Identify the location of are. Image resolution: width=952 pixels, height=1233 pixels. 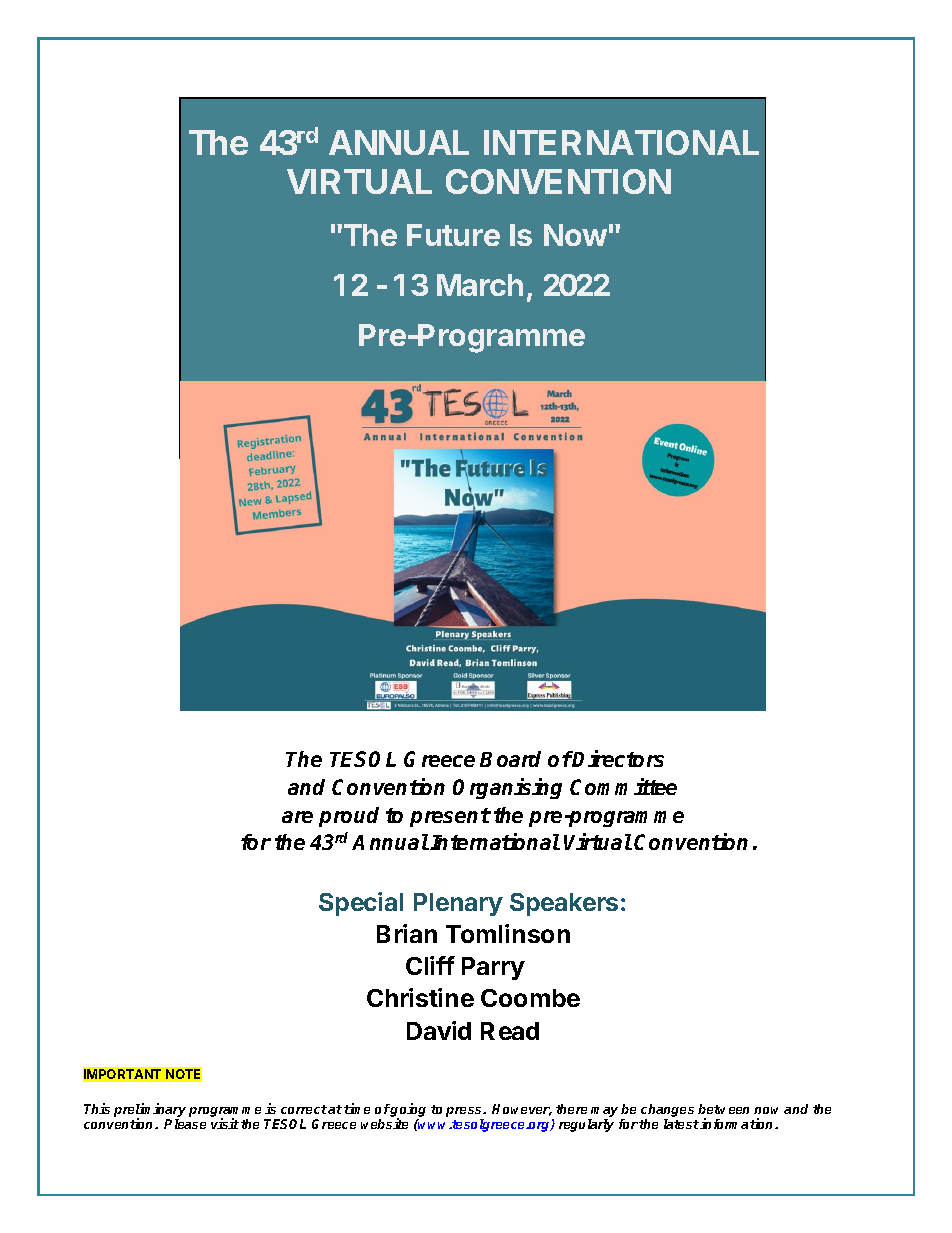
(297, 817).
